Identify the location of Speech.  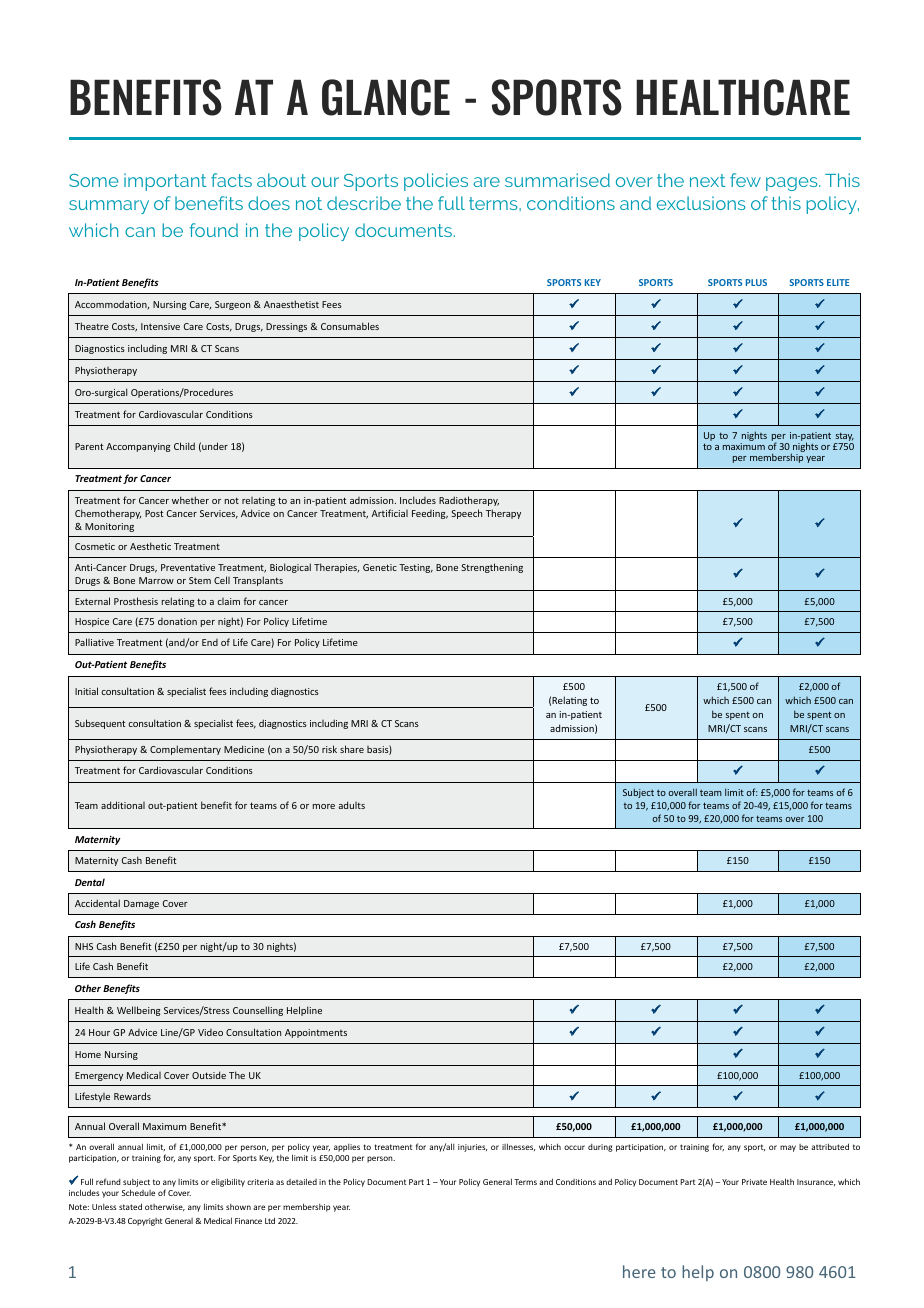
(466, 514).
